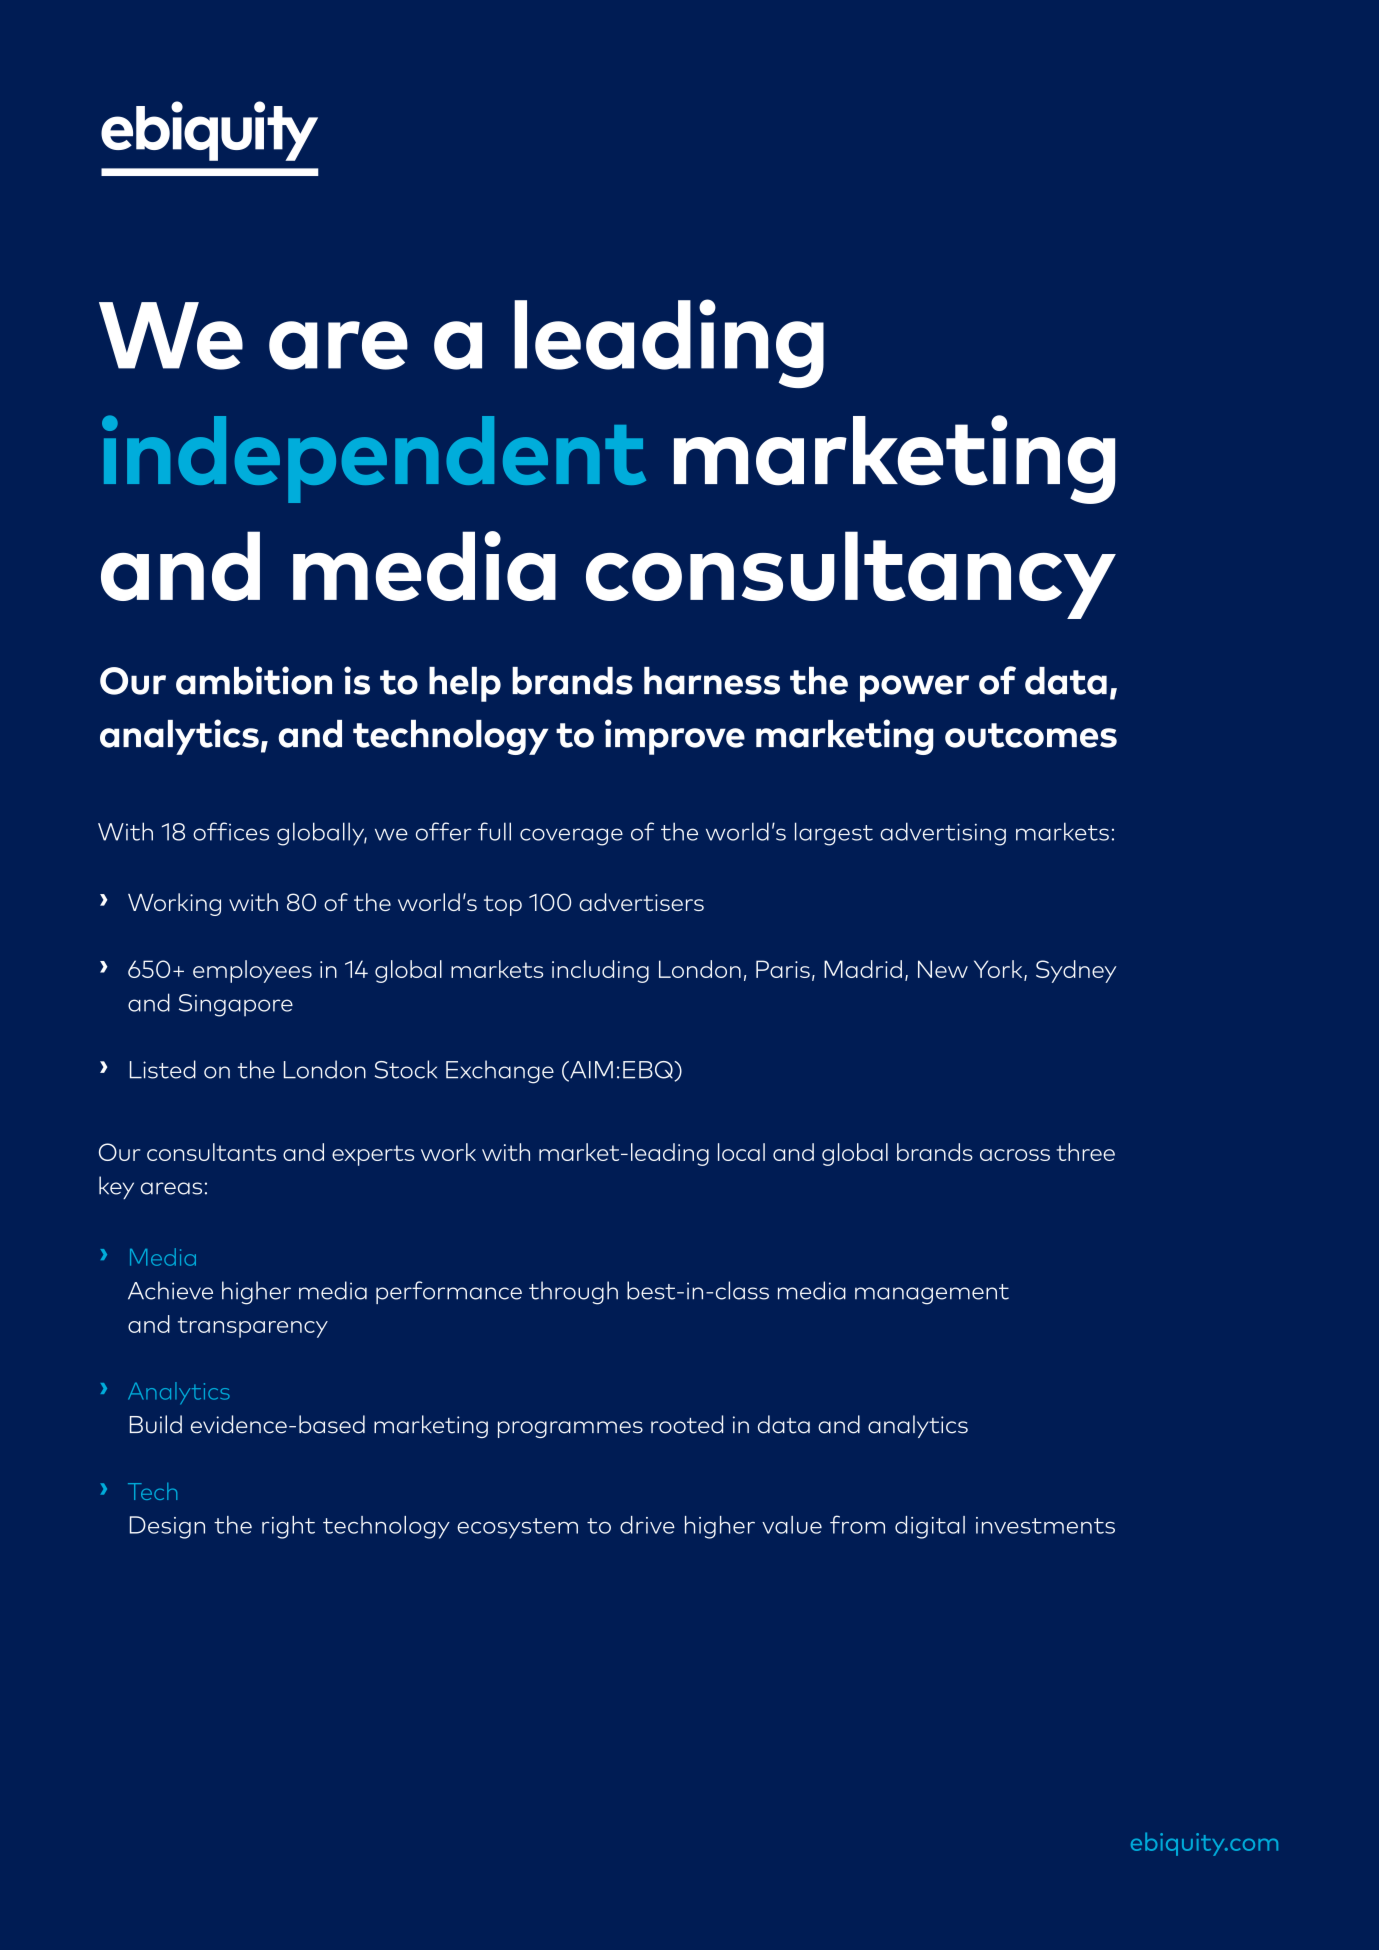 The image size is (1379, 1950). I want to click on power, so click(914, 688).
